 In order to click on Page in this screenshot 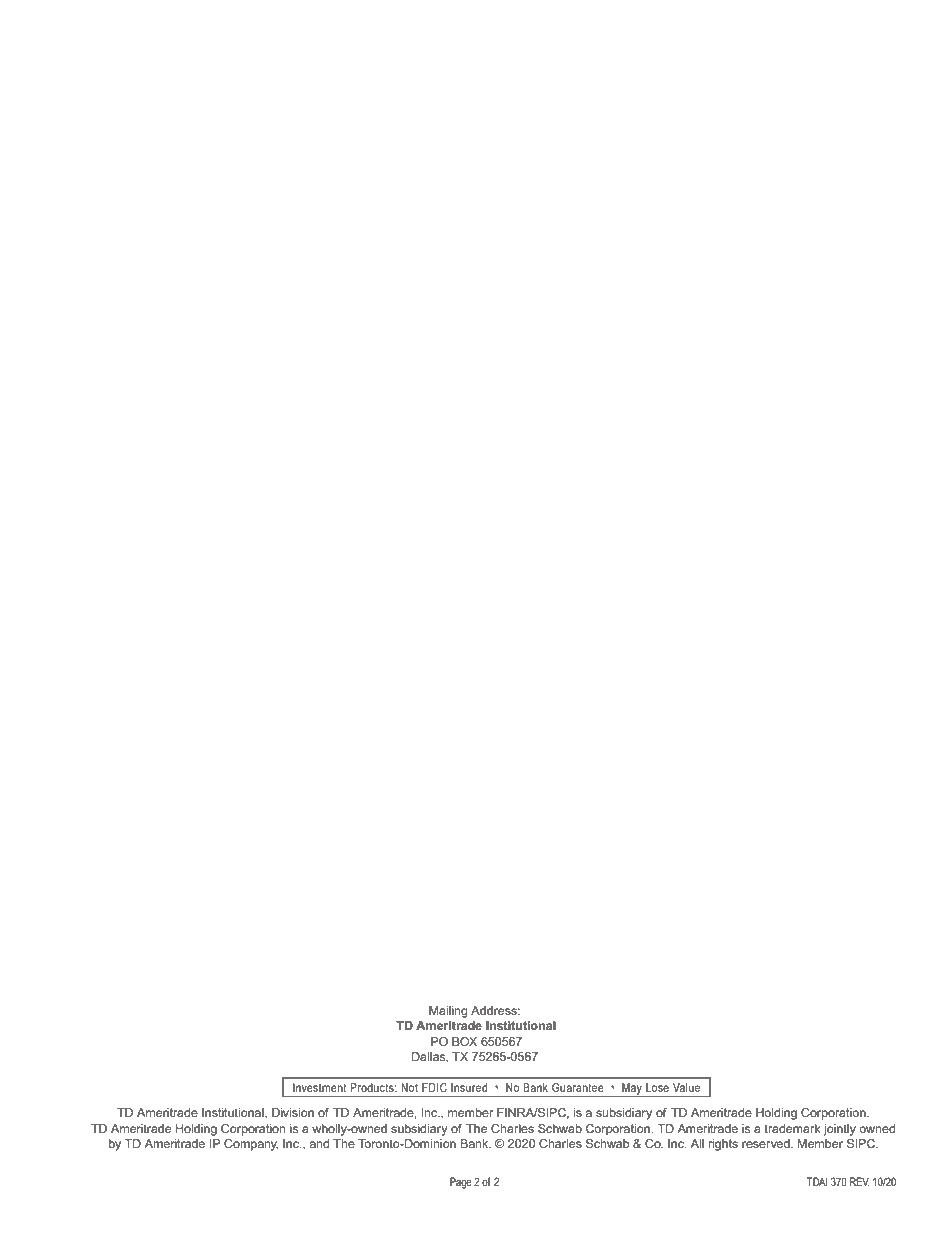, I will do `click(461, 1183)`.
